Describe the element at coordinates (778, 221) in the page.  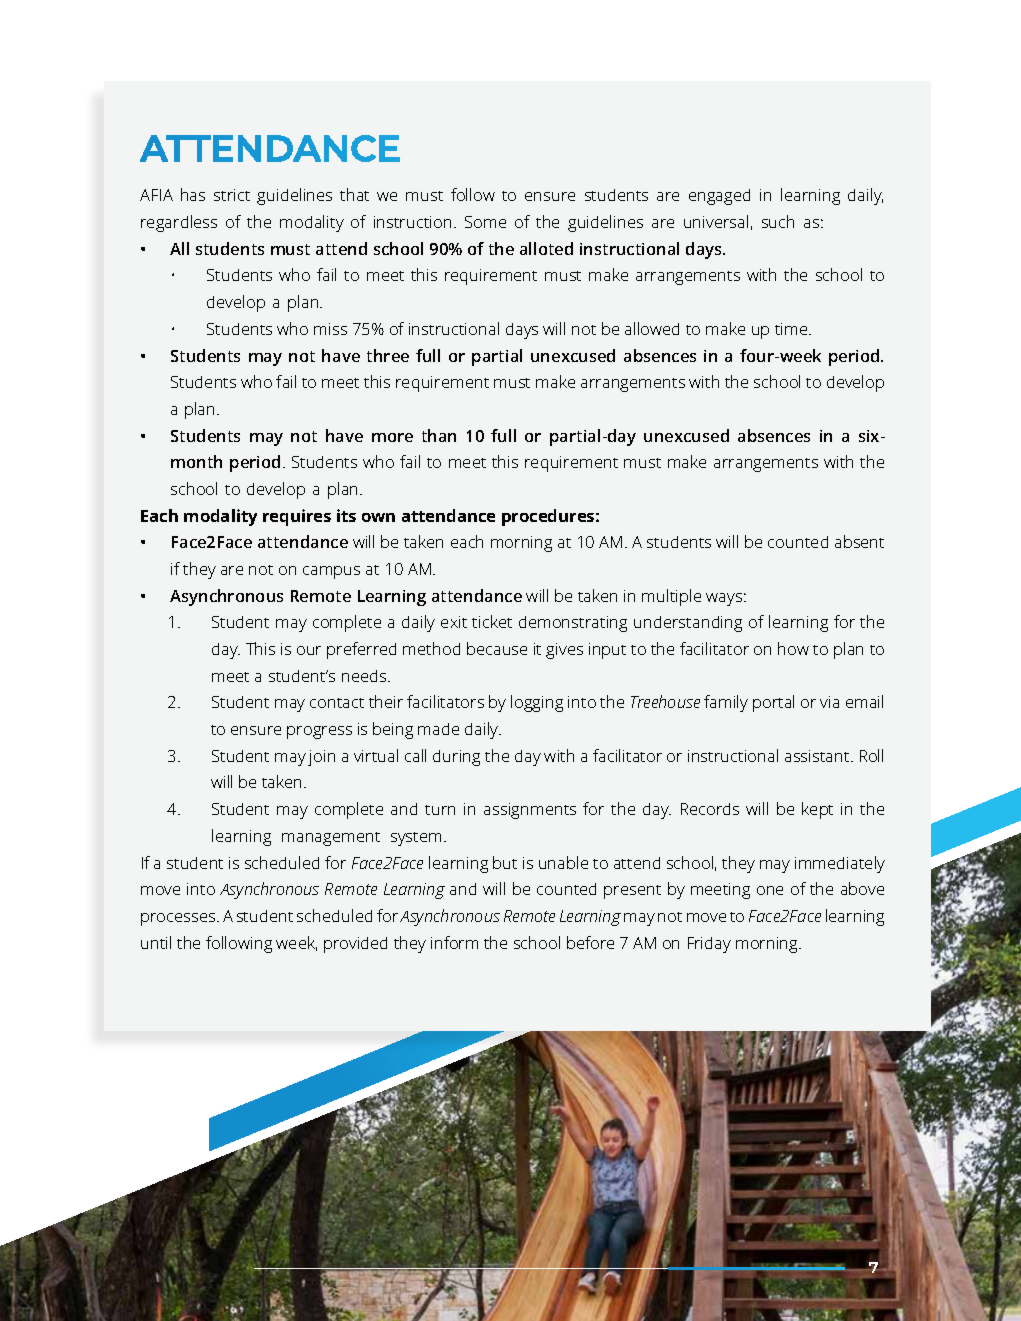
I see `such` at that location.
